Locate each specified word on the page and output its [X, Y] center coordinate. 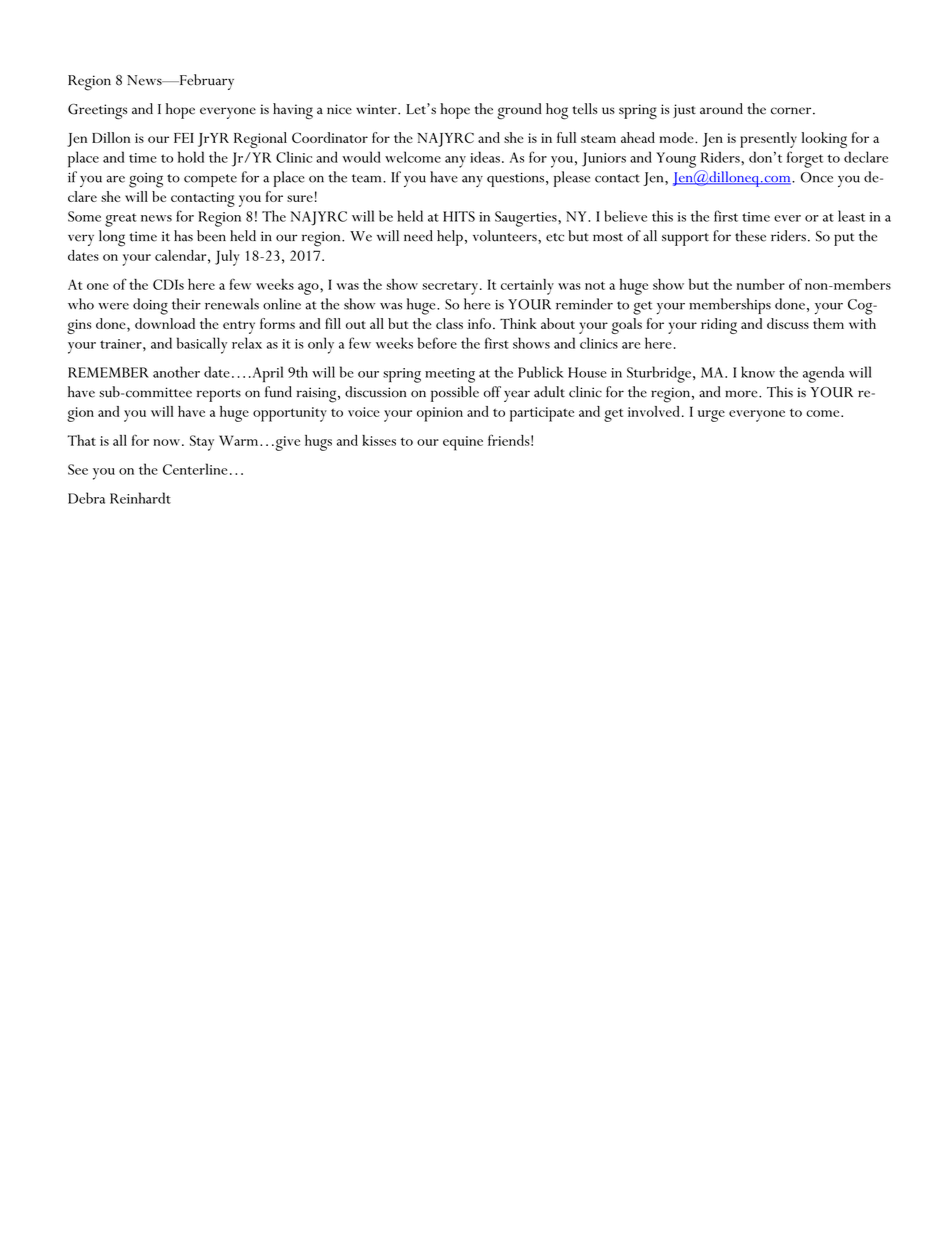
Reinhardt [140, 498]
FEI [184, 138]
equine [463, 443]
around [721, 108]
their [186, 304]
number [761, 284]
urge [711, 416]
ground [519, 111]
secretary [450, 288]
